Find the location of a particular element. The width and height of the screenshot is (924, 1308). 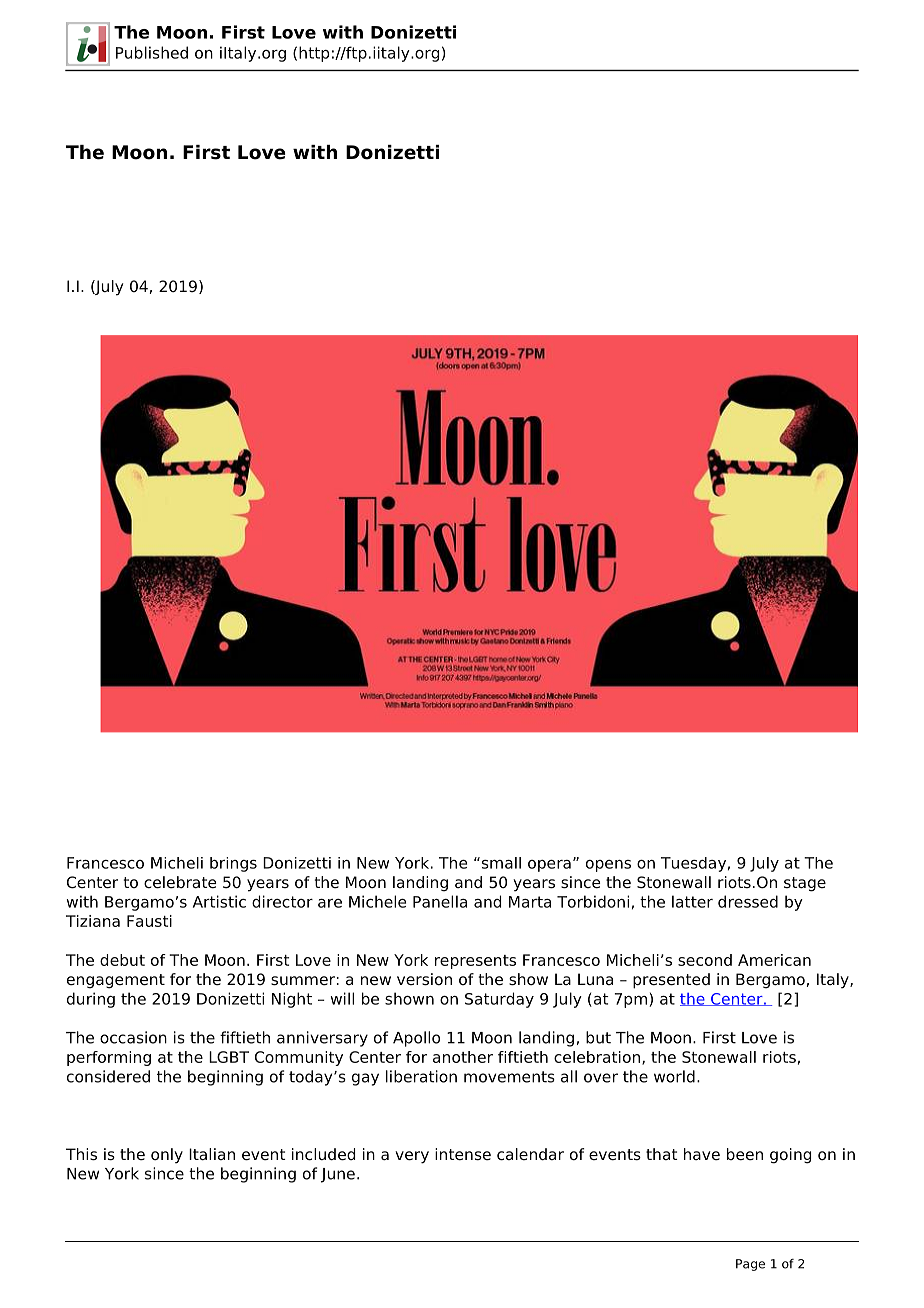

opera is located at coordinates (549, 866).
